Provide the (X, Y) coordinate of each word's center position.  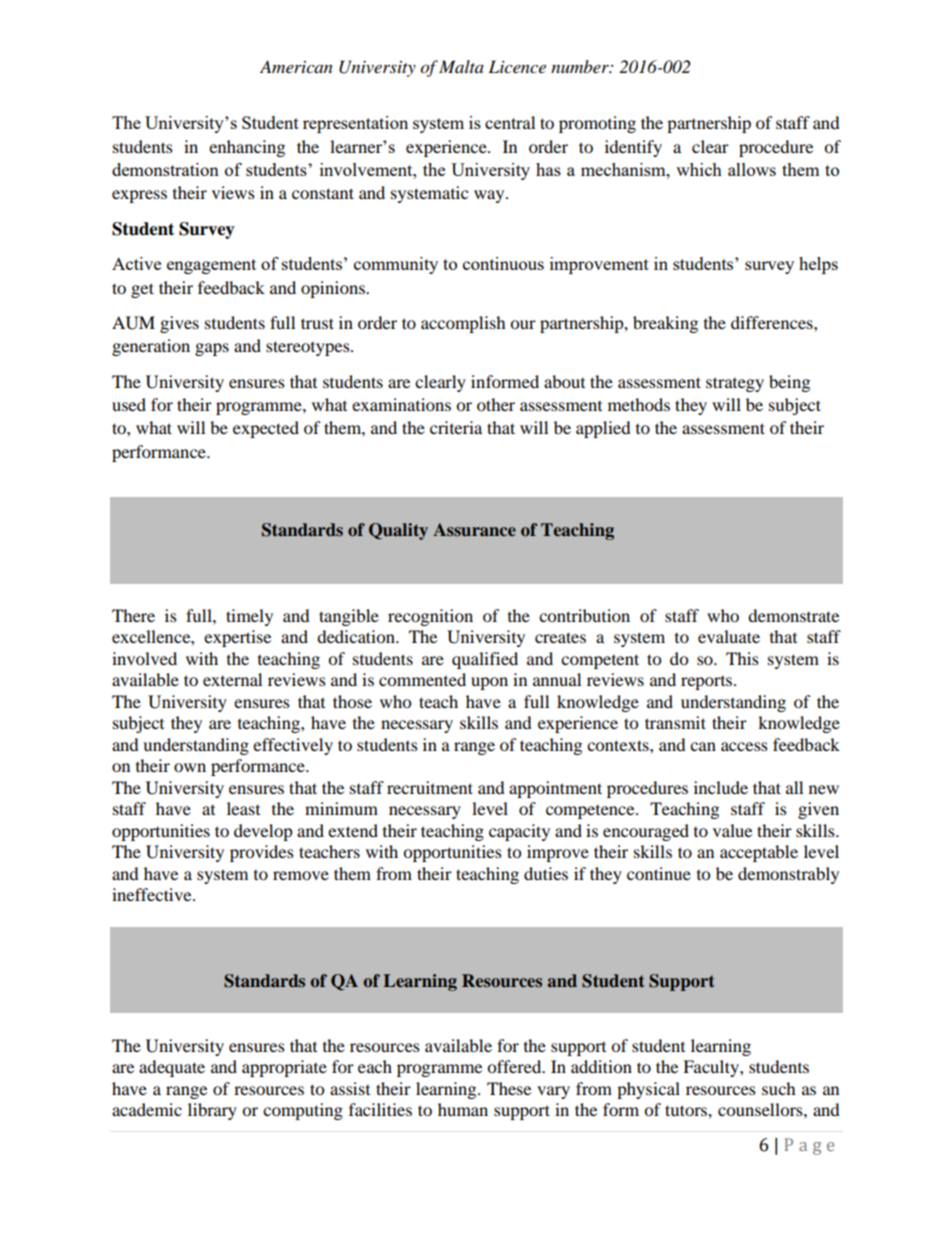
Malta (461, 66)
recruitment (430, 787)
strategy (735, 384)
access (744, 746)
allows (752, 169)
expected (266, 429)
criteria (456, 427)
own (190, 767)
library (212, 1111)
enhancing (247, 148)
